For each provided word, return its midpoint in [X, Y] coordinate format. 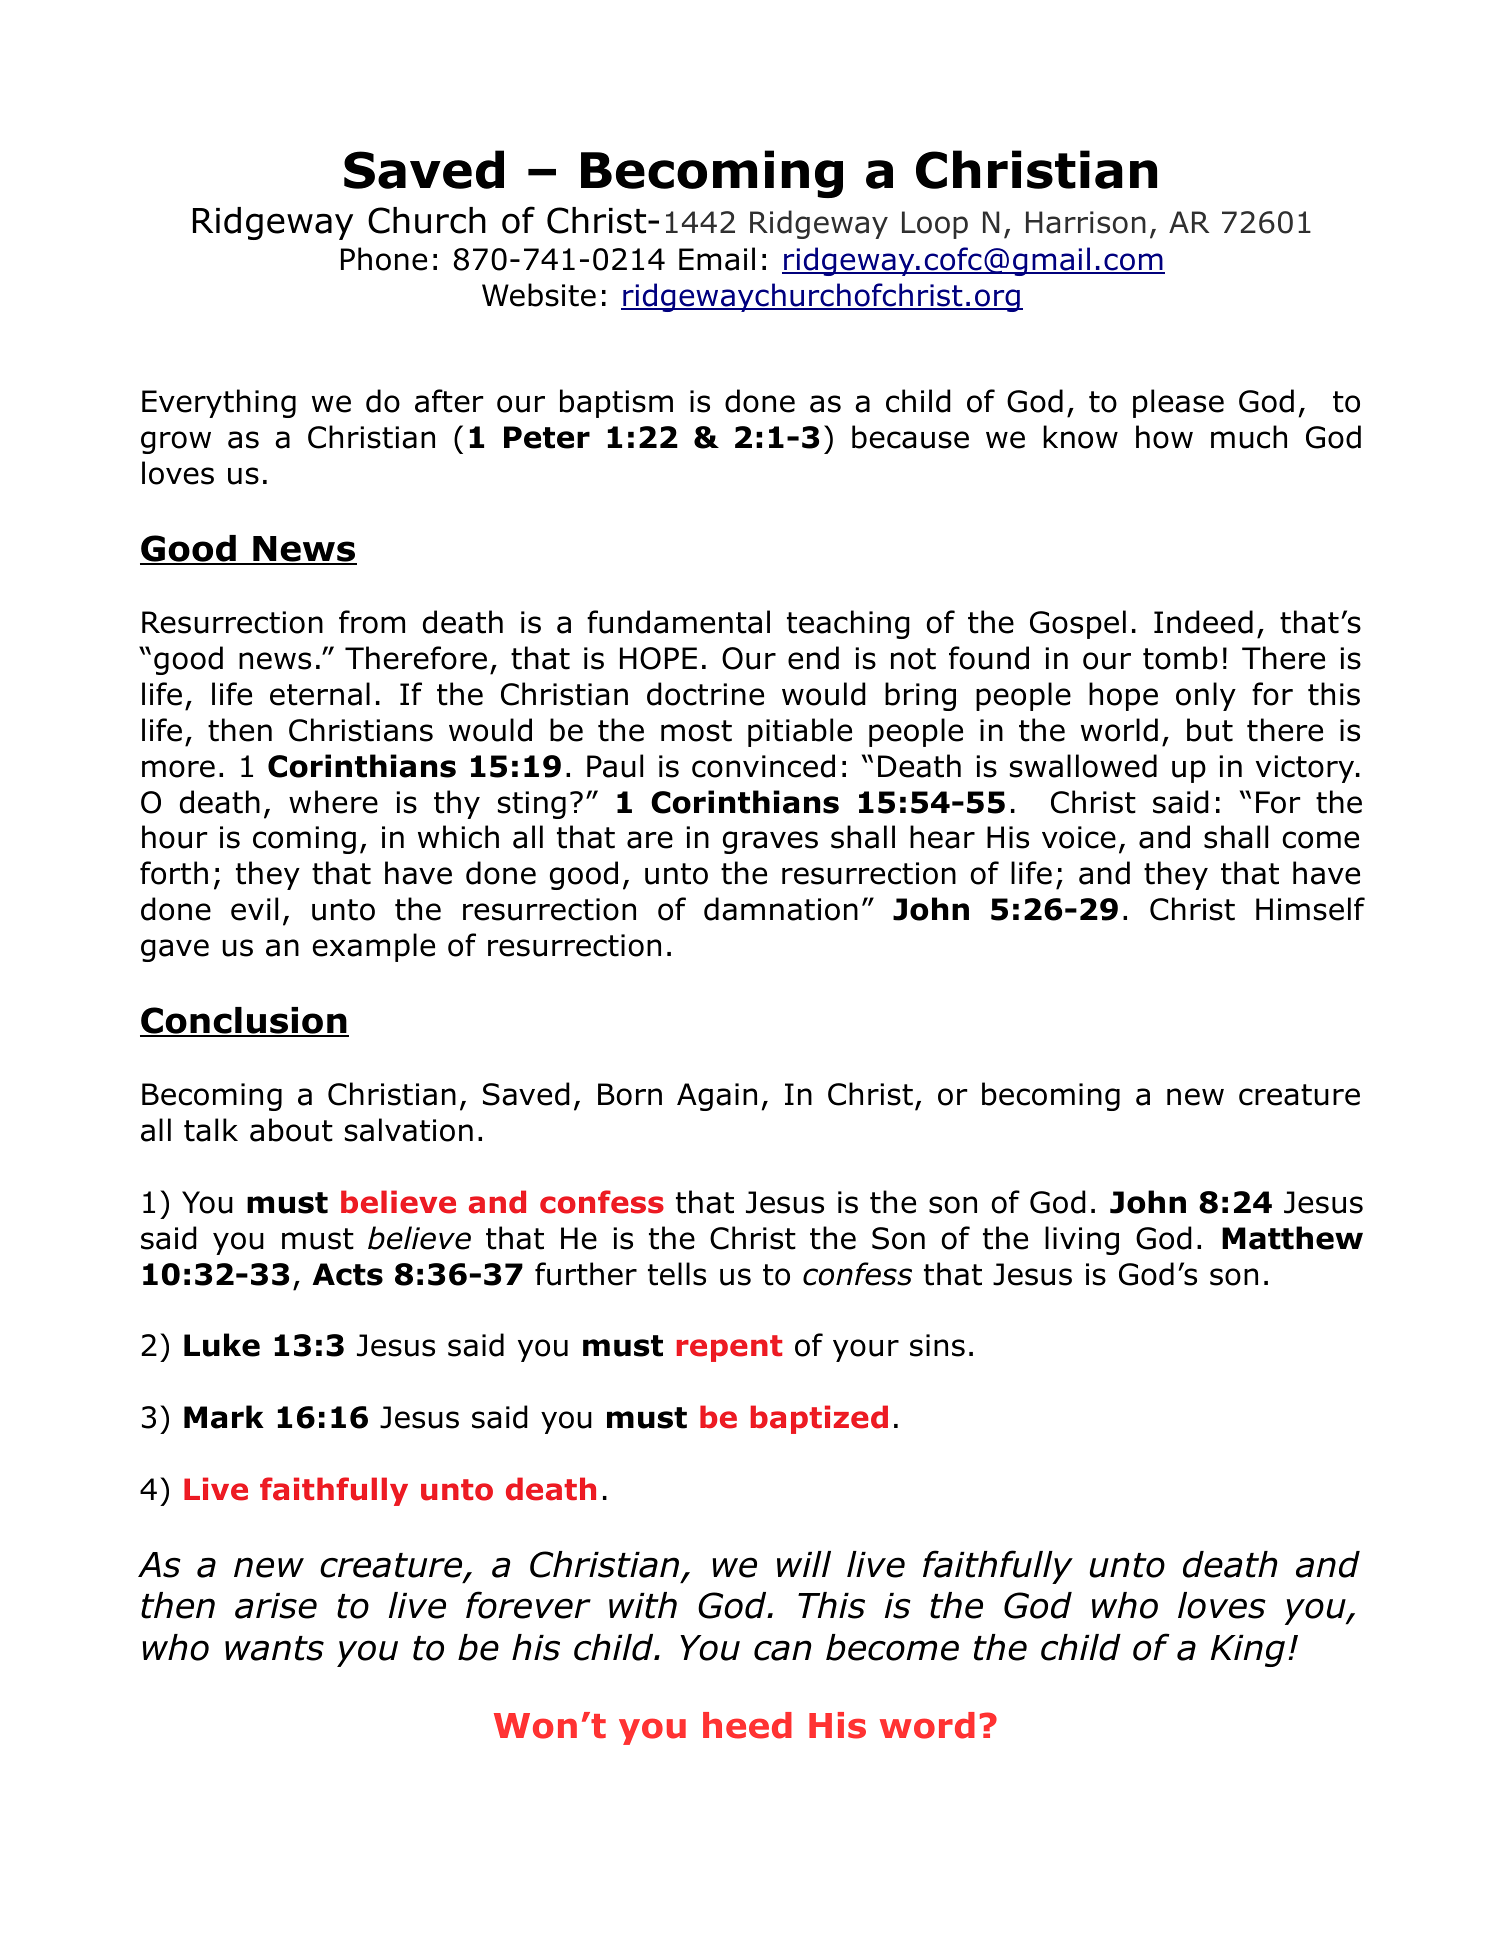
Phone [384, 259]
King [1248, 1651]
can [783, 1650]
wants [274, 1648]
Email [717, 259]
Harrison [1086, 222]
